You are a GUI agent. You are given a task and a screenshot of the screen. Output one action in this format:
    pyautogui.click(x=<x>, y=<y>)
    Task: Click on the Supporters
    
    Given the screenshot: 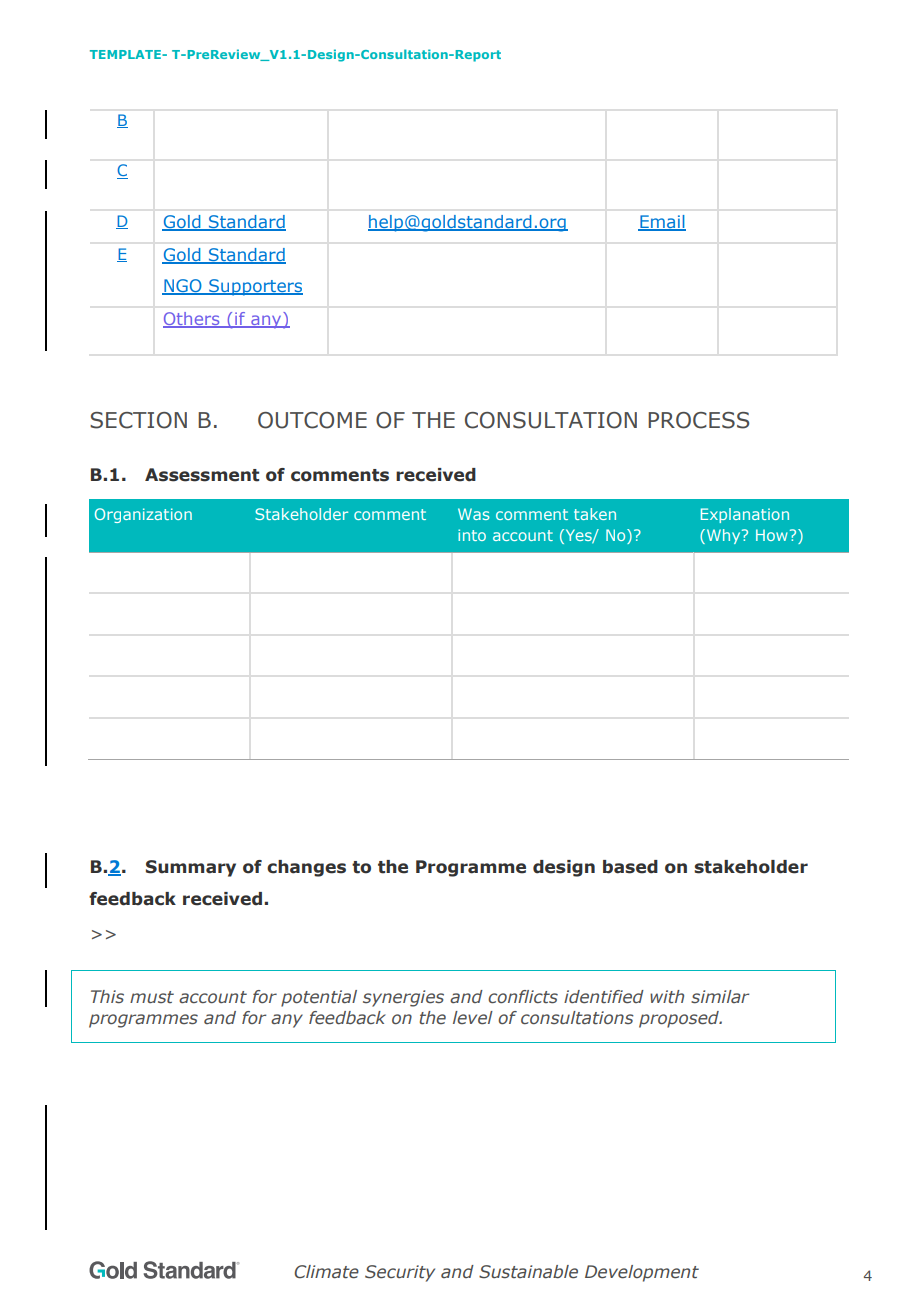 What is the action you would take?
    pyautogui.click(x=255, y=287)
